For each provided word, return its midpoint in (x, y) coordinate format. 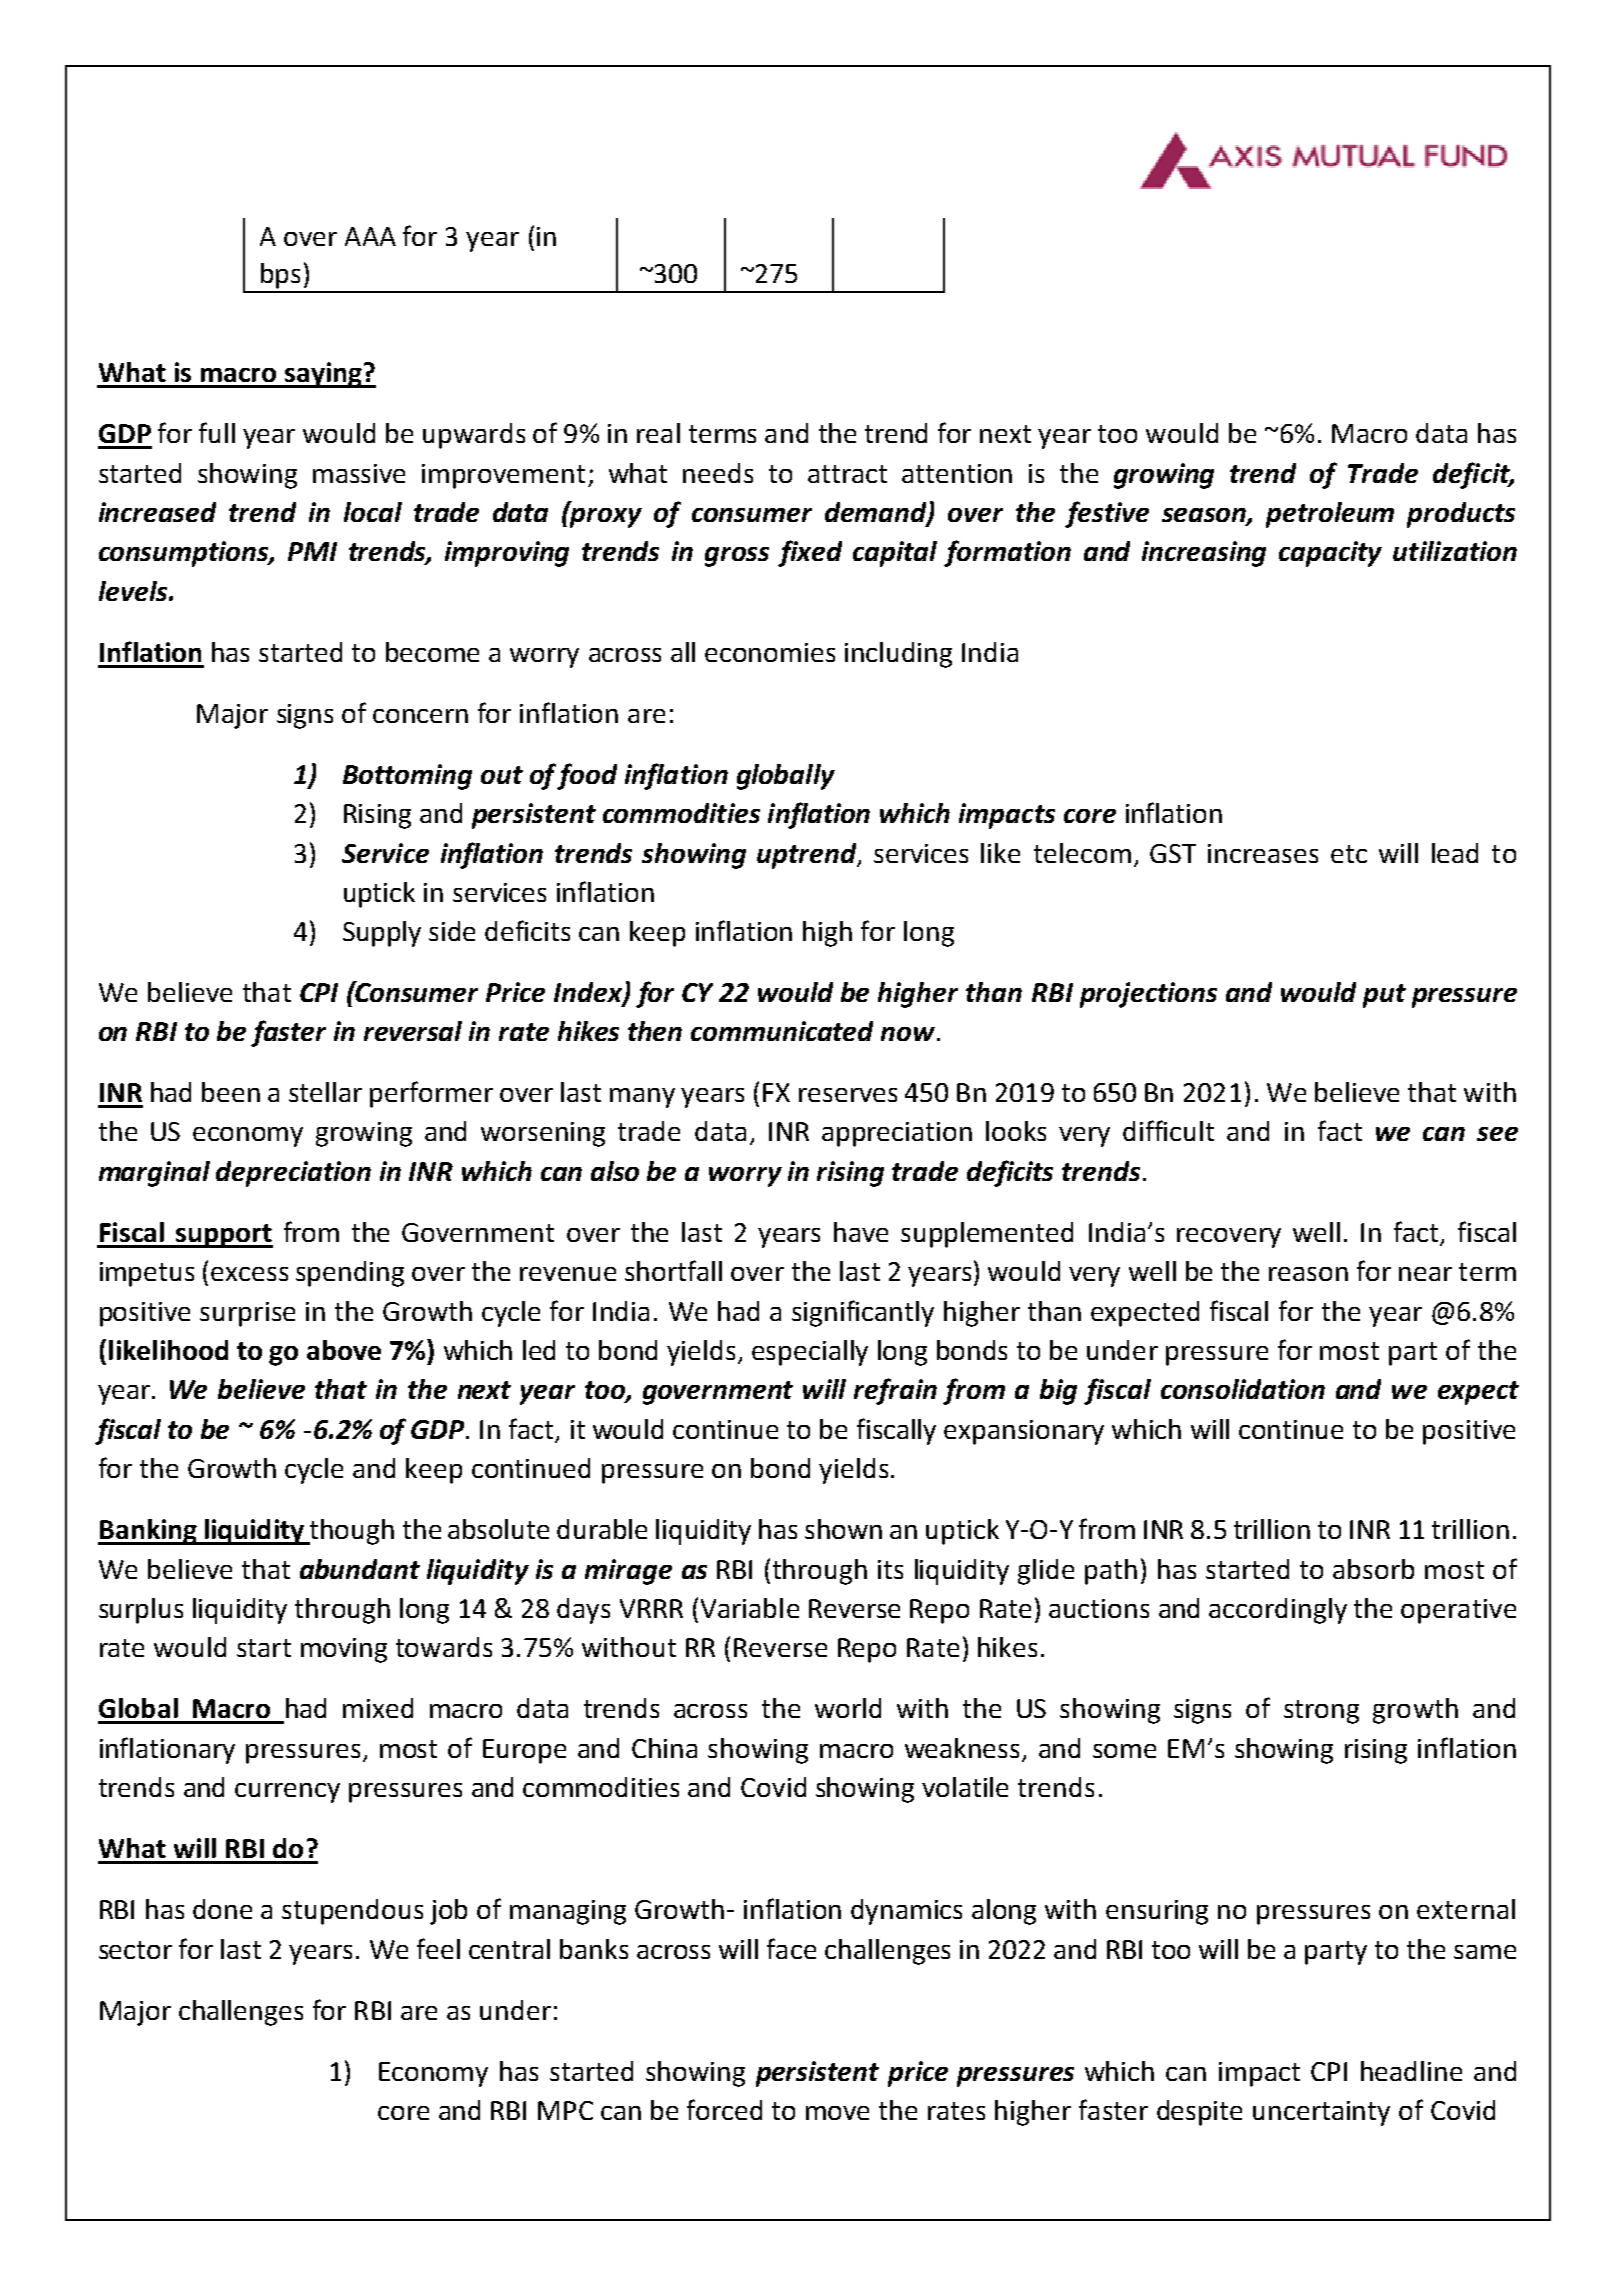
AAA (370, 236)
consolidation (1243, 1389)
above (344, 1350)
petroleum (1330, 515)
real (658, 433)
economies (770, 652)
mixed (378, 1708)
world (848, 1708)
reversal (413, 1031)
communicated (782, 1031)
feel (438, 1948)
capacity (1330, 554)
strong (1321, 1712)
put (1384, 996)
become (432, 652)
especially (810, 1353)
